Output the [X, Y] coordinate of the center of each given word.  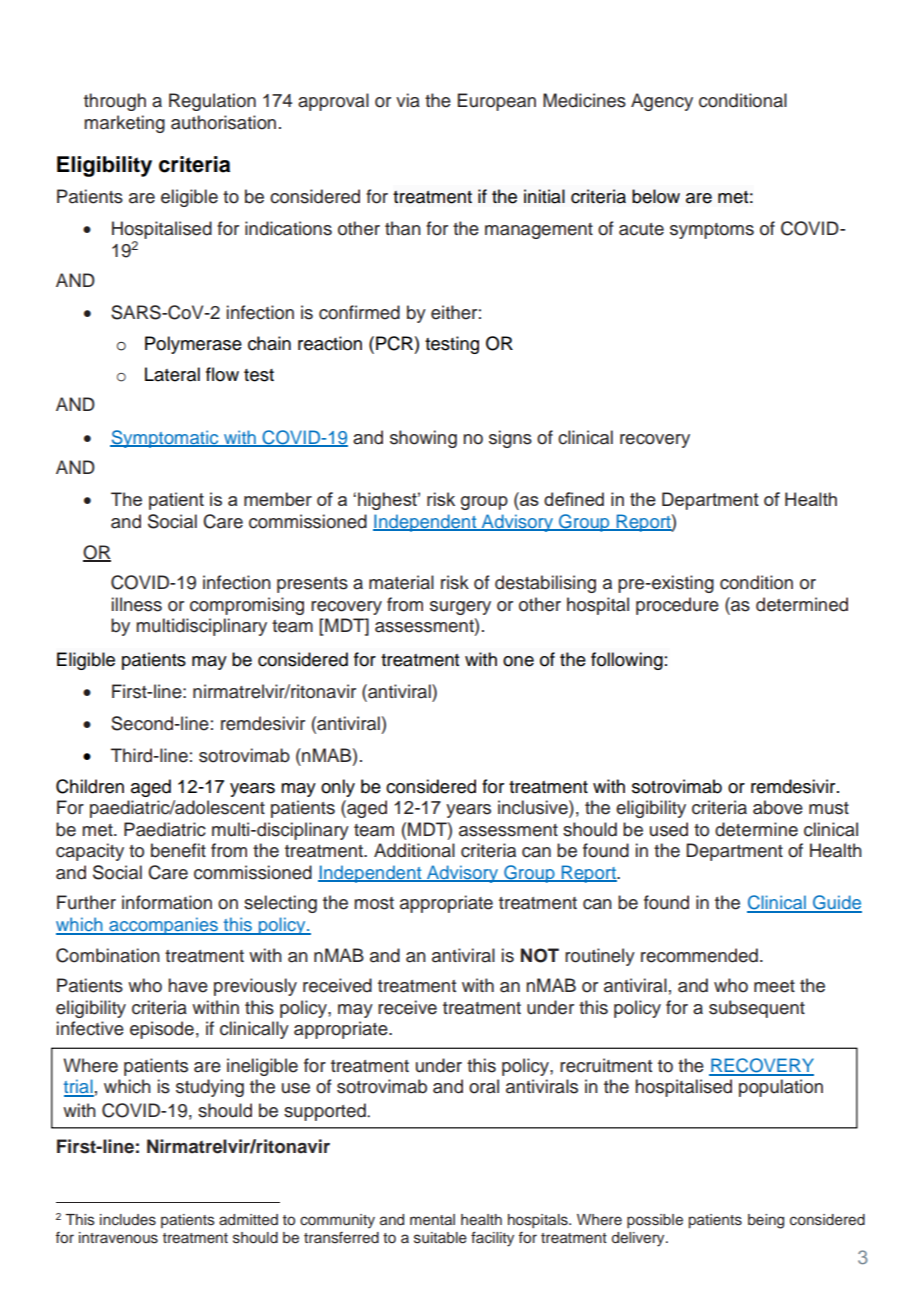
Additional [414, 850]
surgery [460, 608]
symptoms [712, 231]
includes [128, 1220]
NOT [540, 955]
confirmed [359, 312]
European [497, 102]
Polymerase [193, 345]
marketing [124, 124]
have [188, 985]
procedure [677, 606]
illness [137, 604]
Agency [662, 102]
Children [90, 786]
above [778, 807]
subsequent [757, 1009]
